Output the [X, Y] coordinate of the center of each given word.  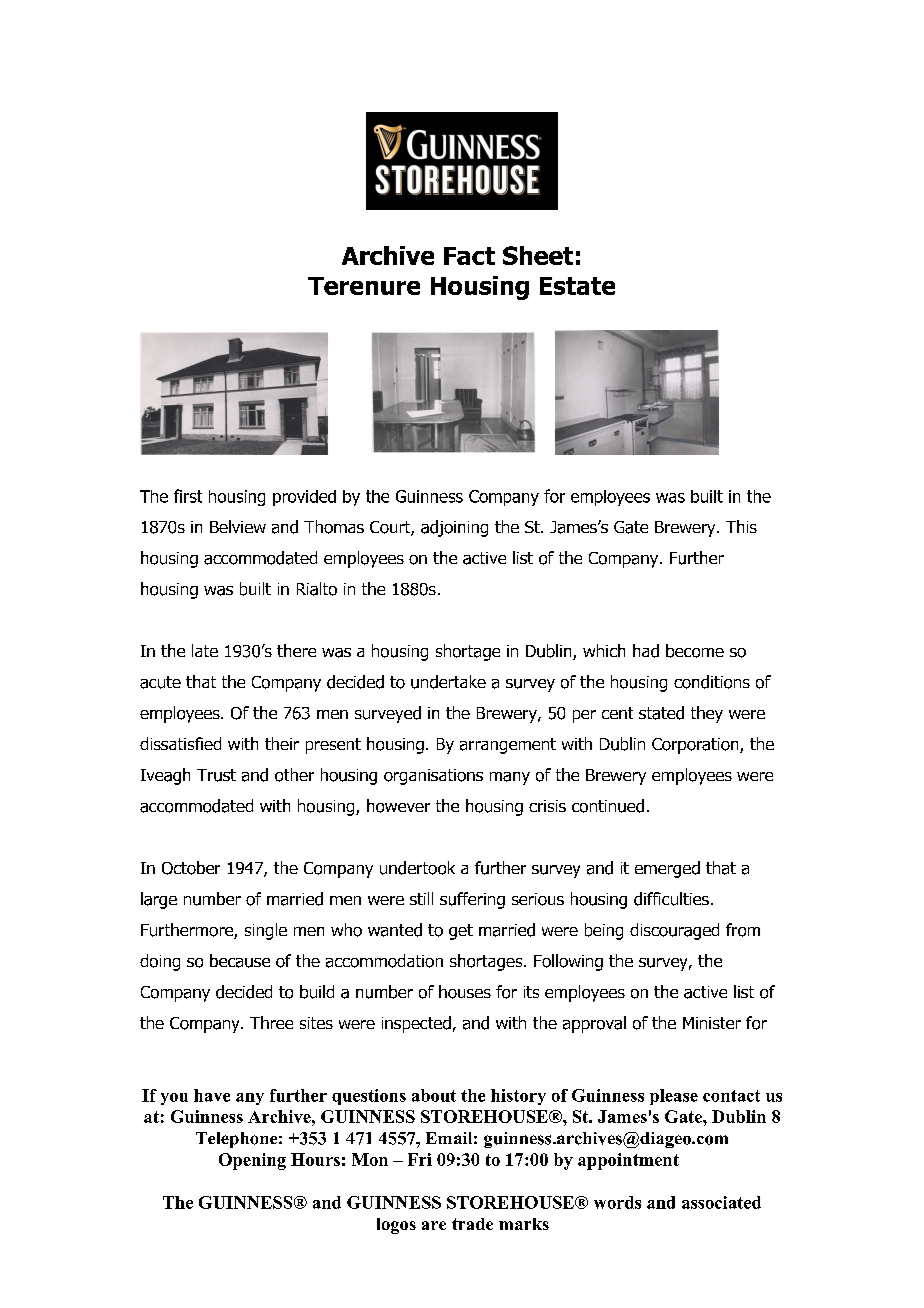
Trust [216, 775]
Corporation [696, 746]
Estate [577, 286]
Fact [469, 256]
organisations [433, 777]
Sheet [538, 255]
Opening [252, 1161]
